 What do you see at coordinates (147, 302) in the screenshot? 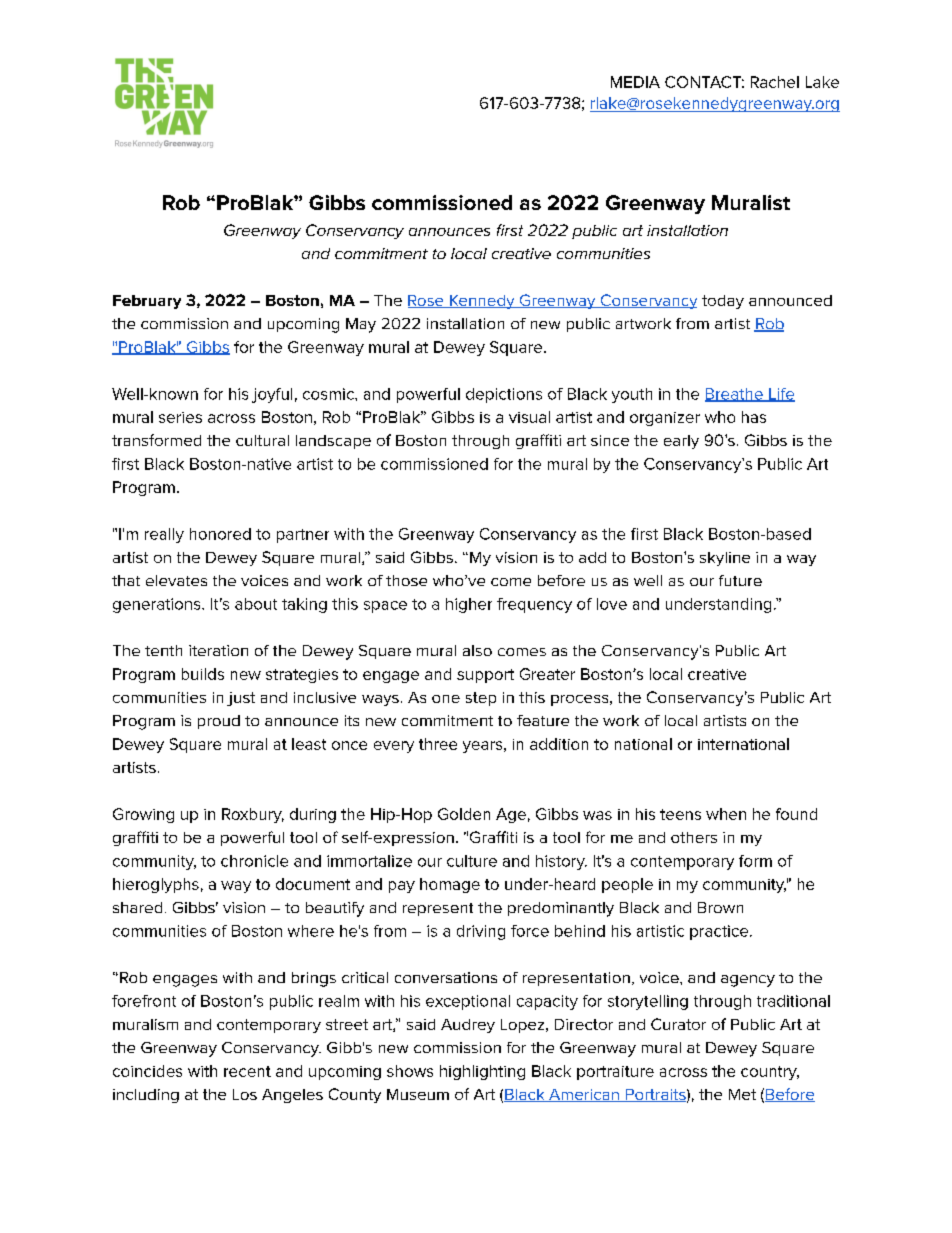
I see `February` at bounding box center [147, 302].
